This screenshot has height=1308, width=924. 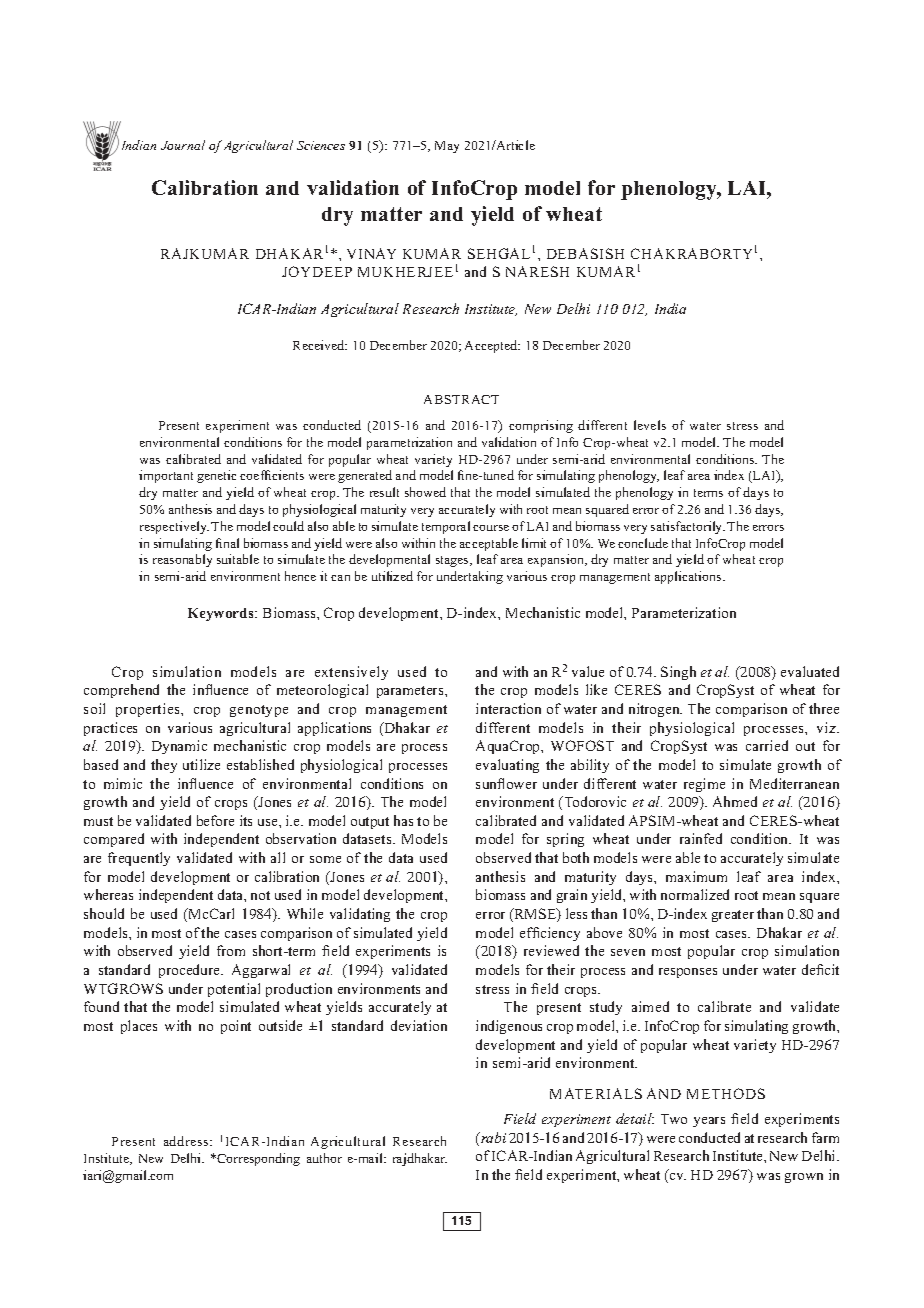 I want to click on efficiency, so click(x=550, y=934).
